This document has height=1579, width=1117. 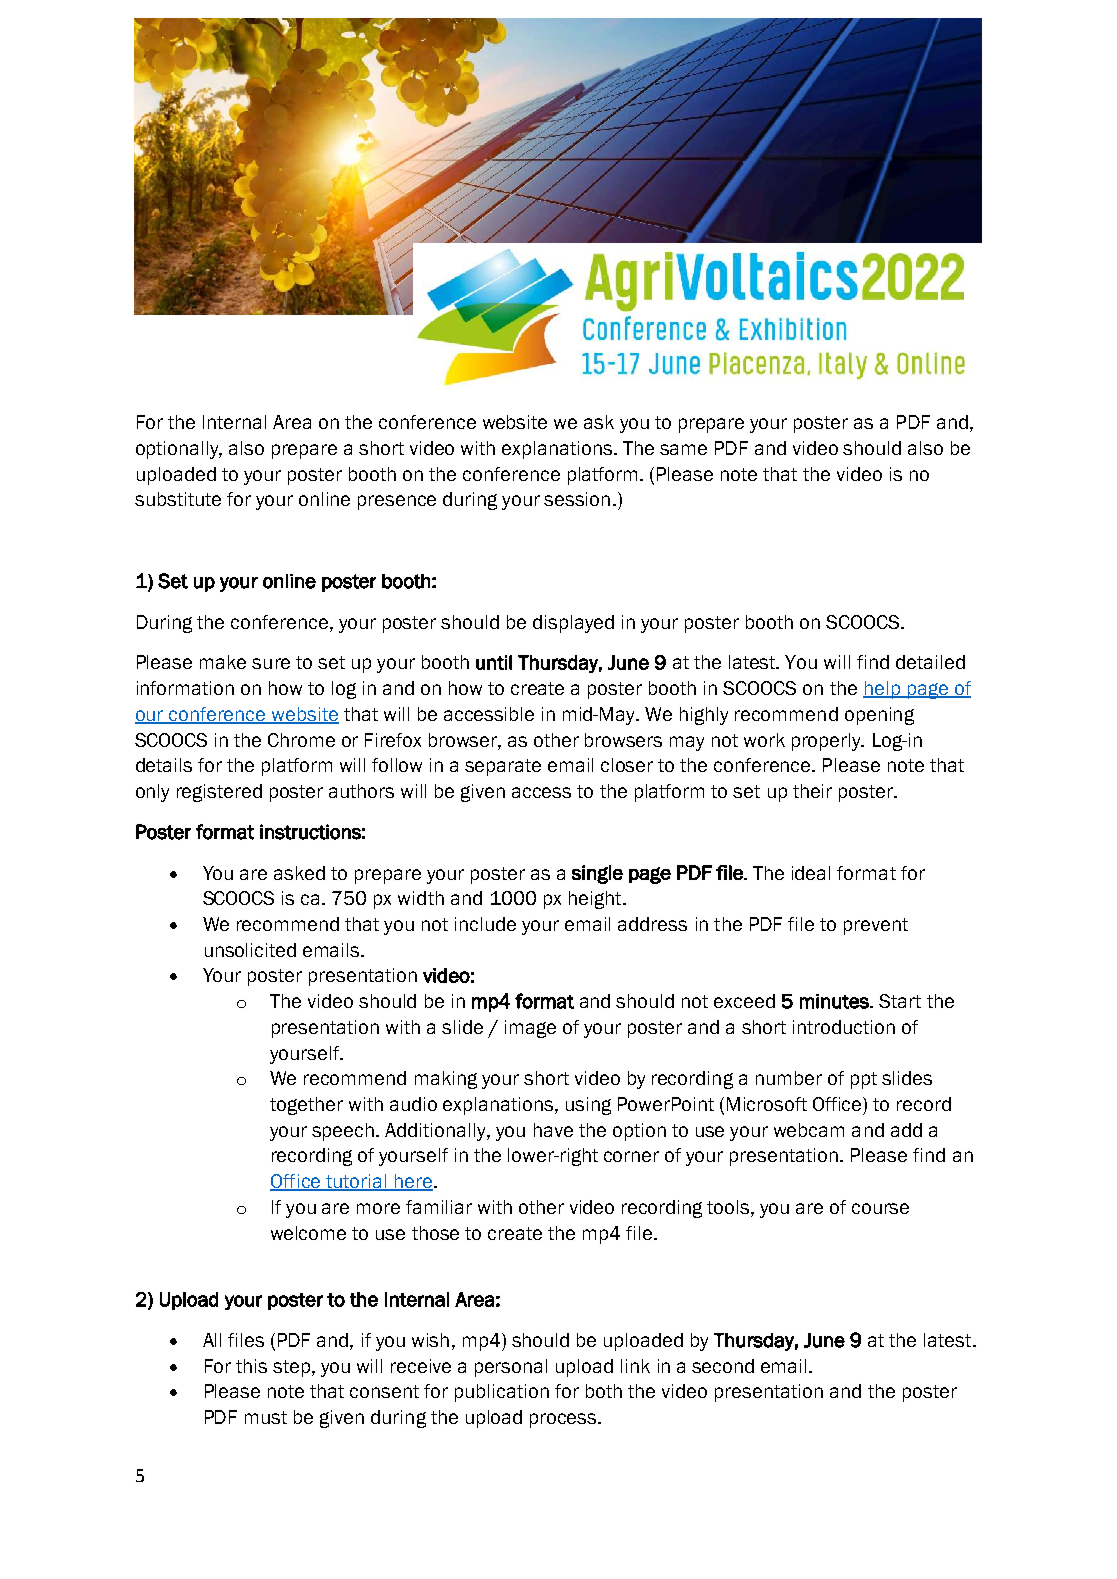 What do you see at coordinates (503, 767) in the document?
I see `separate` at bounding box center [503, 767].
